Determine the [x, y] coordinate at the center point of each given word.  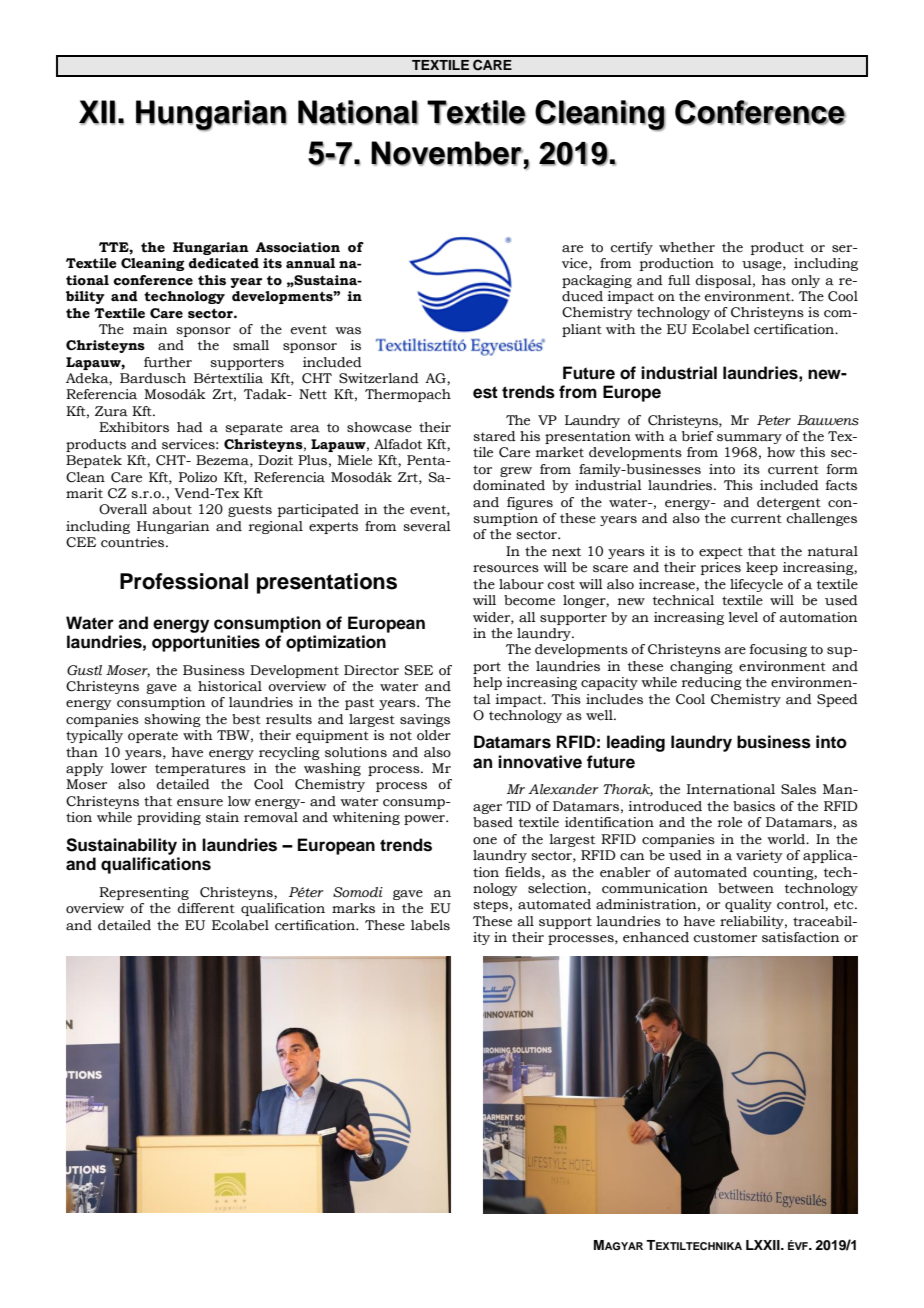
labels [430, 925]
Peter [774, 420]
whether [687, 247]
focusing [778, 650]
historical [230, 686]
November [447, 153]
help [487, 683]
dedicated [224, 263]
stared [495, 436]
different [206, 908]
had [190, 427]
